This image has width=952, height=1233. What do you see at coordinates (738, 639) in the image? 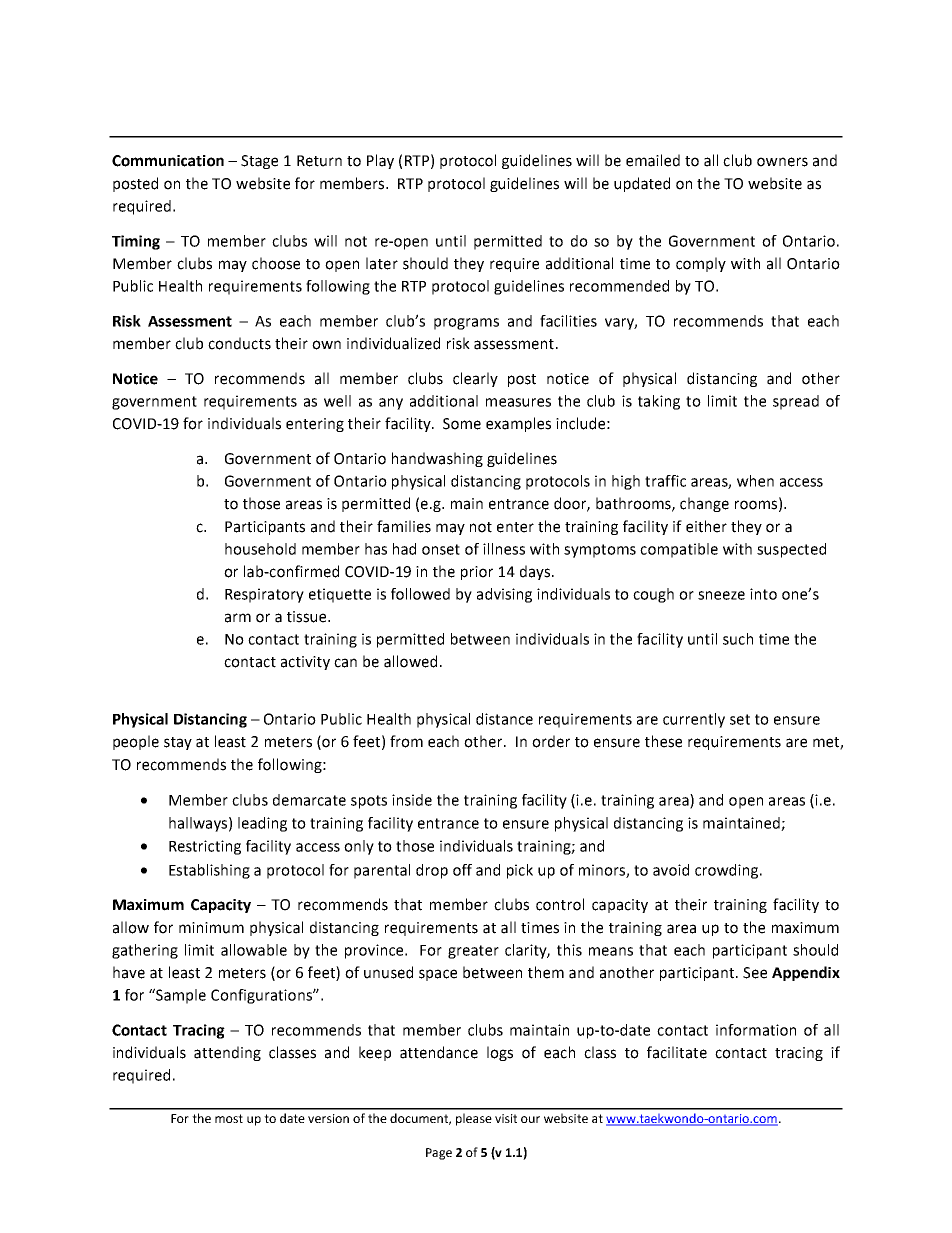
I see `such` at bounding box center [738, 639].
